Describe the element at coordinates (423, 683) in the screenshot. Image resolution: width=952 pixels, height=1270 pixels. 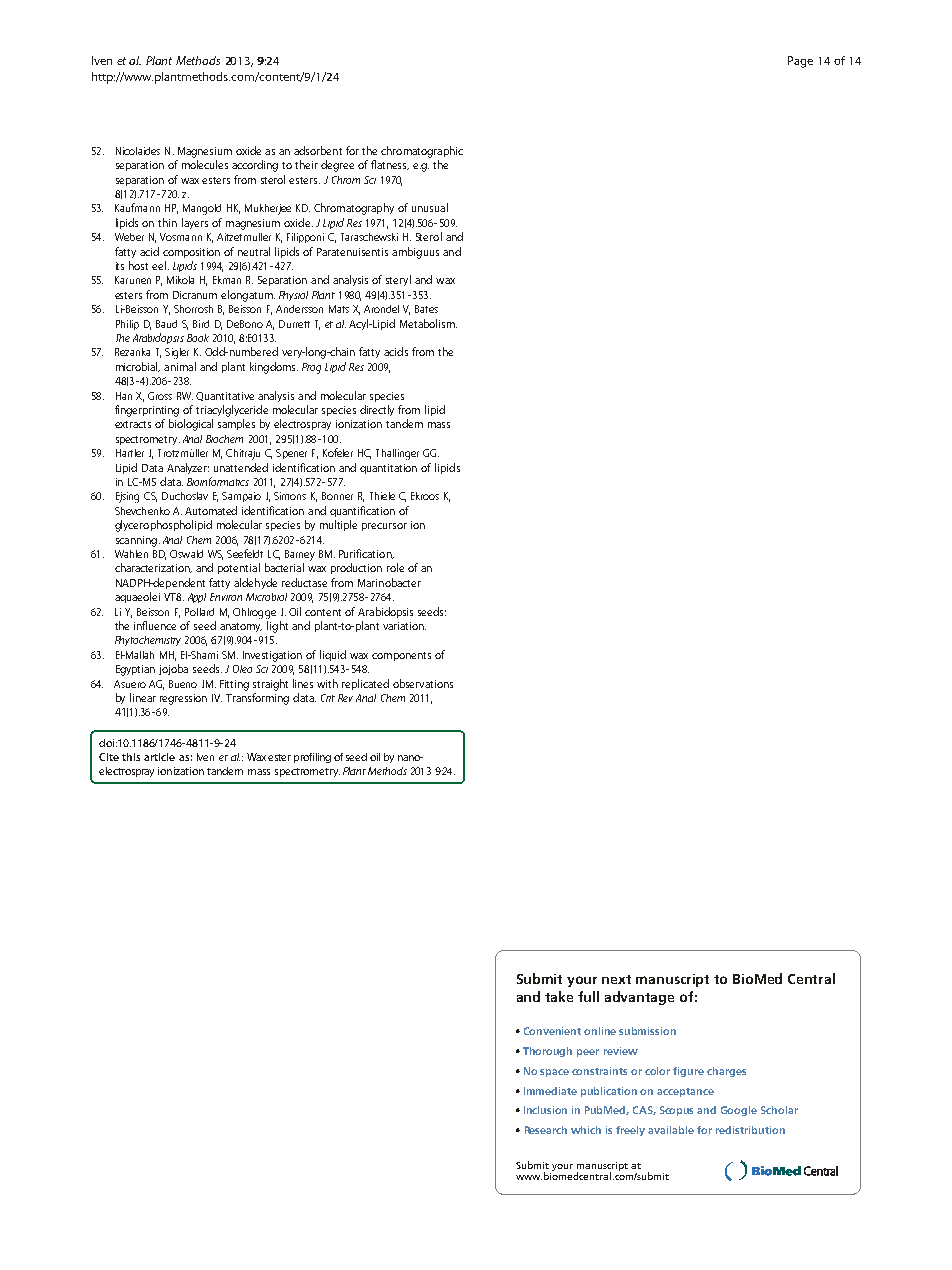
I see `observations` at that location.
